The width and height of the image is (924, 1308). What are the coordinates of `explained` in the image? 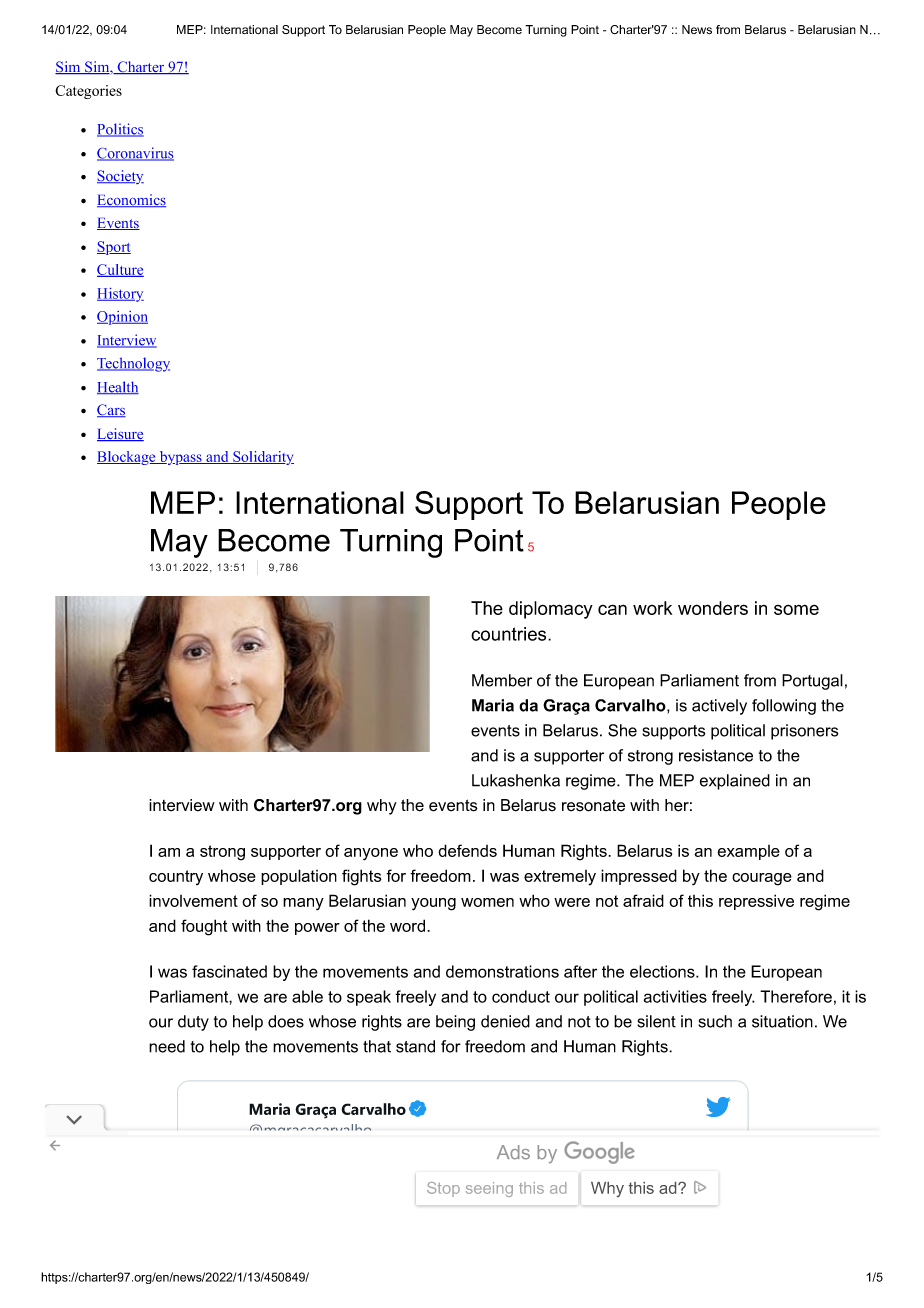 It's located at (735, 782).
